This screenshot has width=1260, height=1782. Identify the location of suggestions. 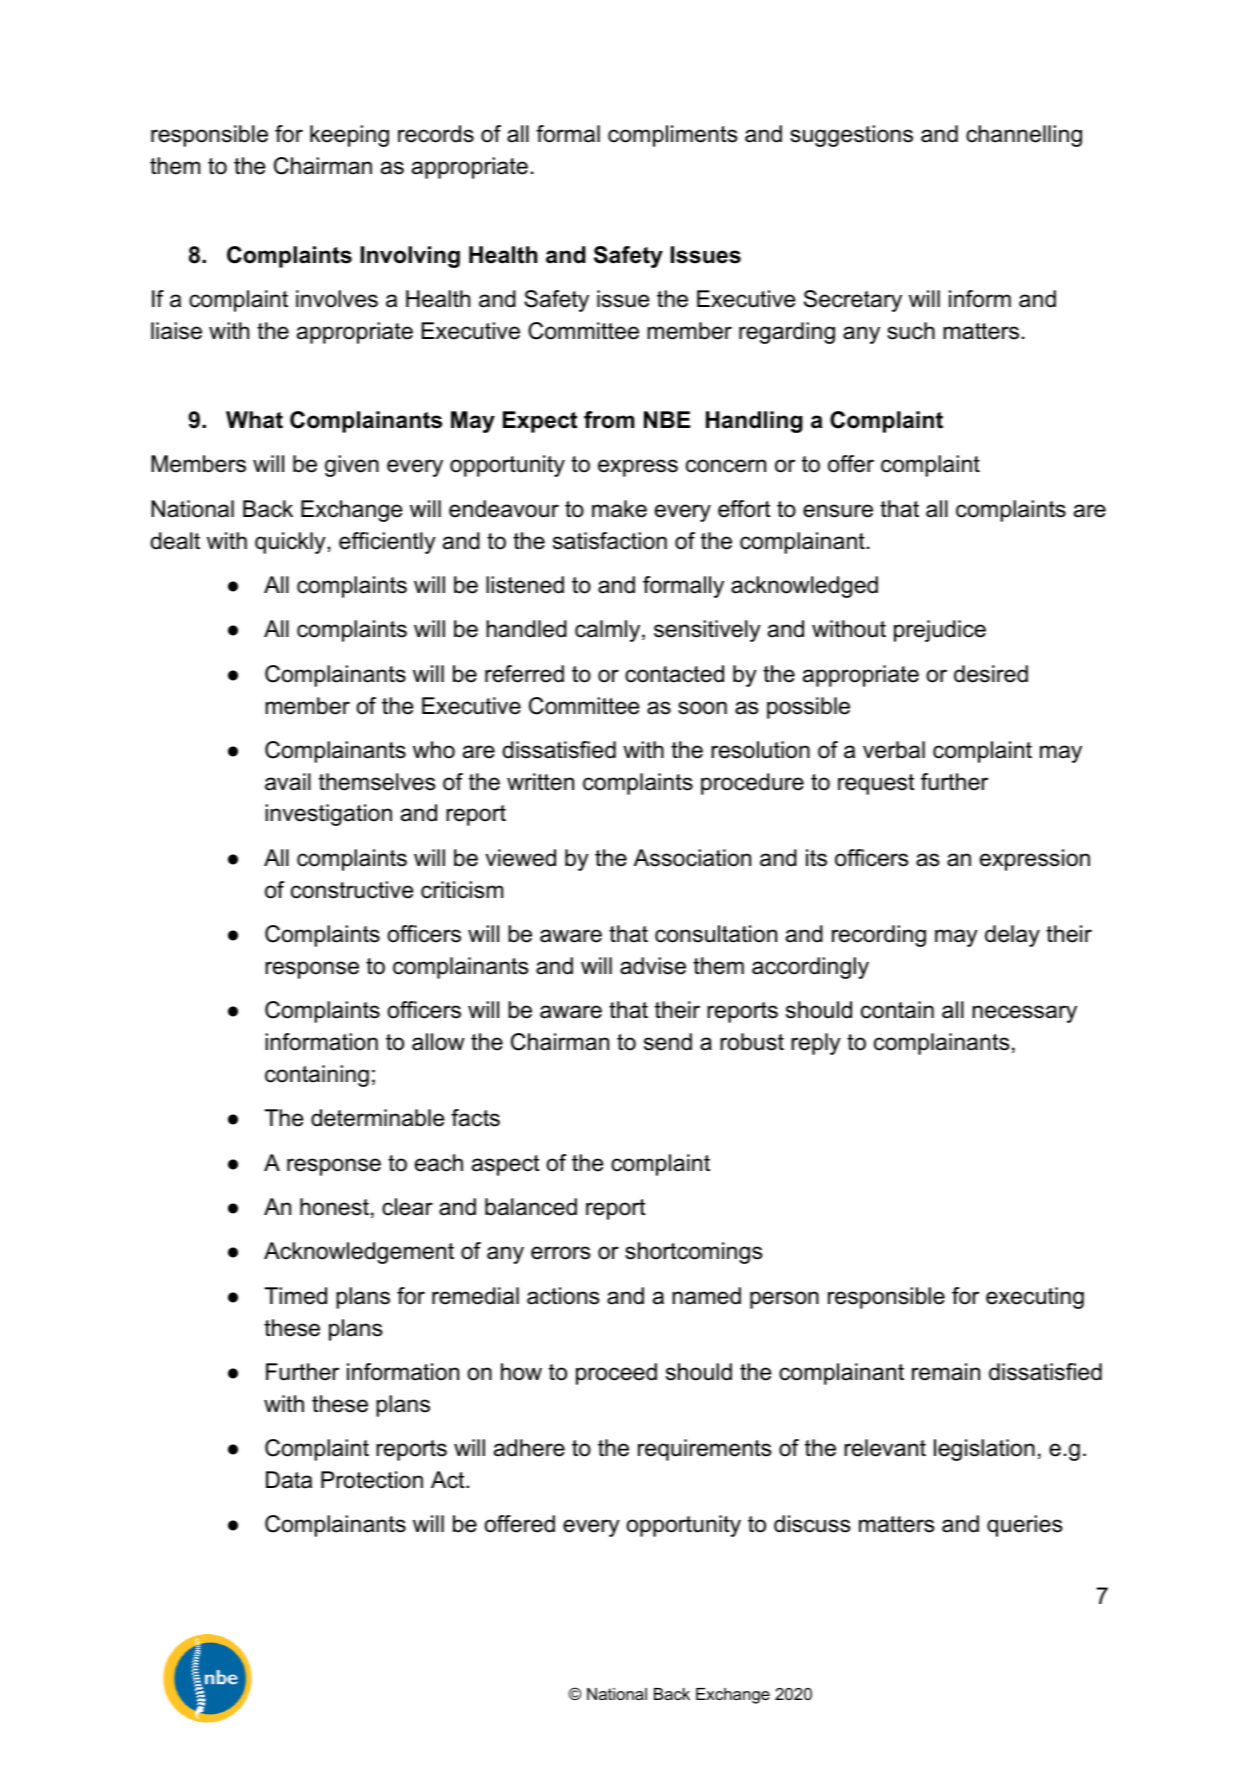
(851, 136).
